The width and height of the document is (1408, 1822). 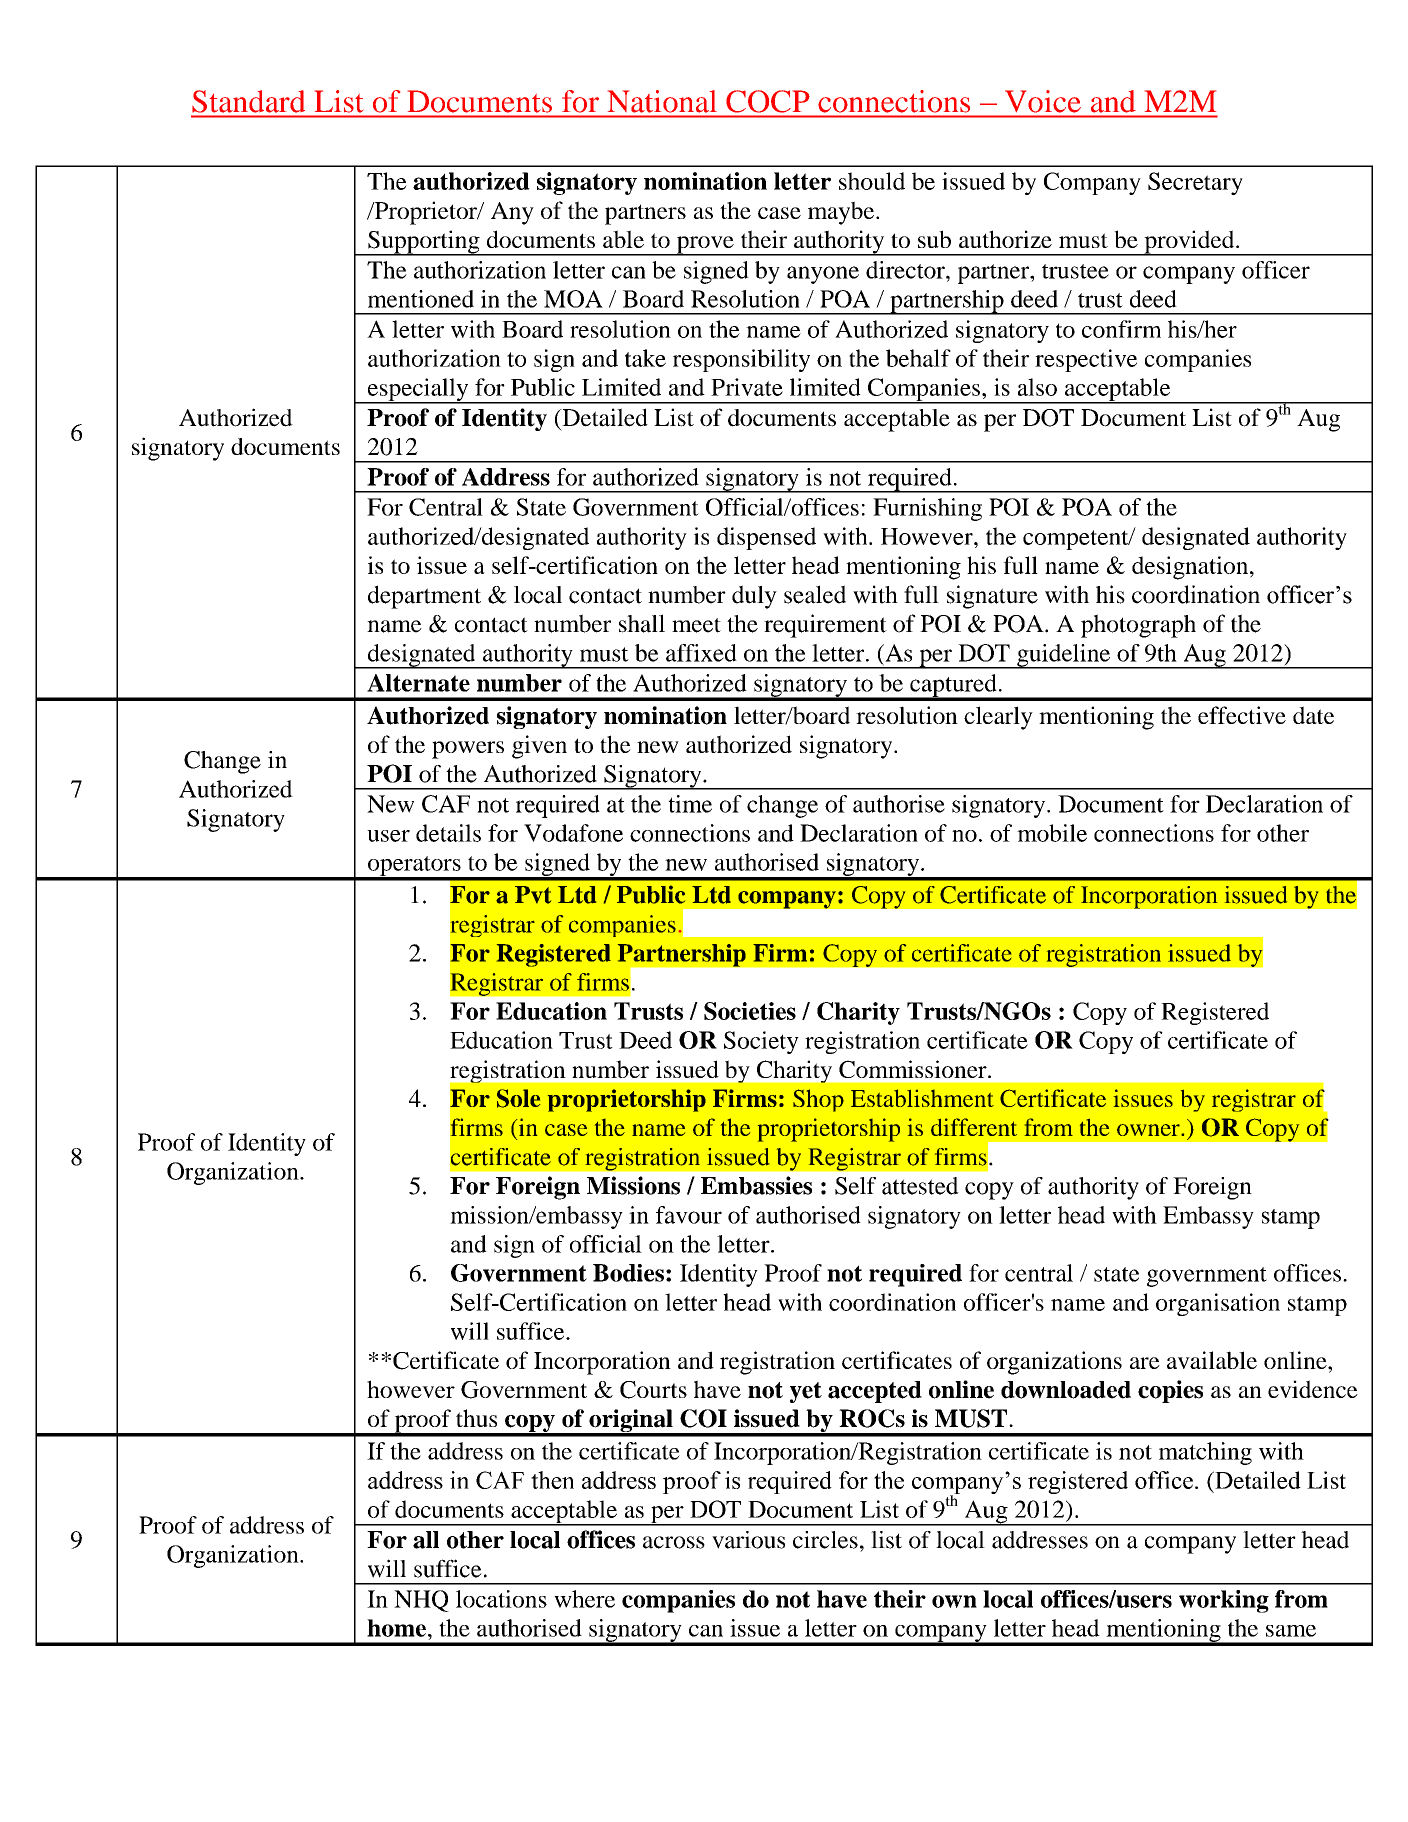 I want to click on department, so click(x=424, y=597).
